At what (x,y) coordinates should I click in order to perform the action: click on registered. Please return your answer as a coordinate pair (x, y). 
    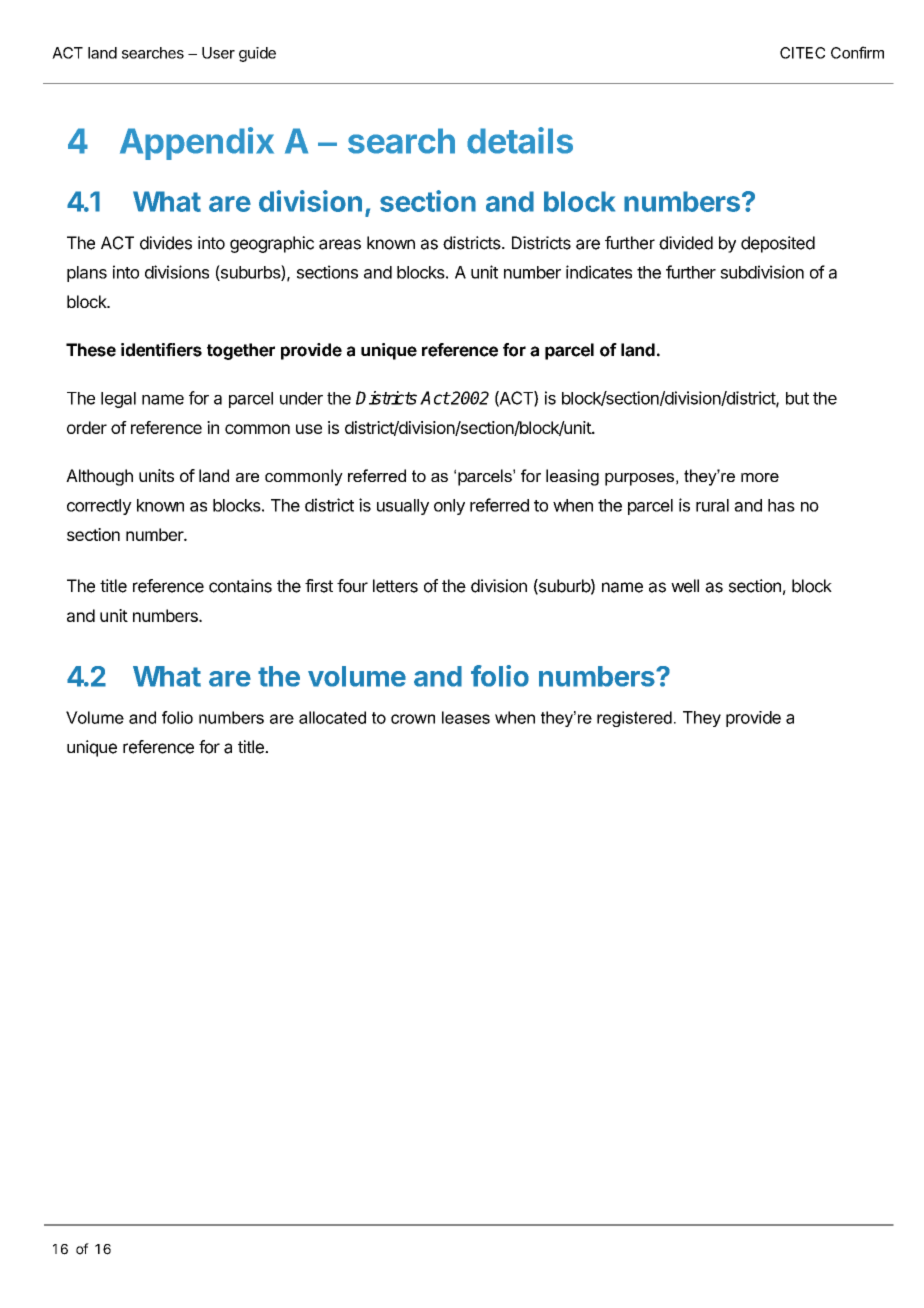
    Looking at the image, I should click on (634, 719).
